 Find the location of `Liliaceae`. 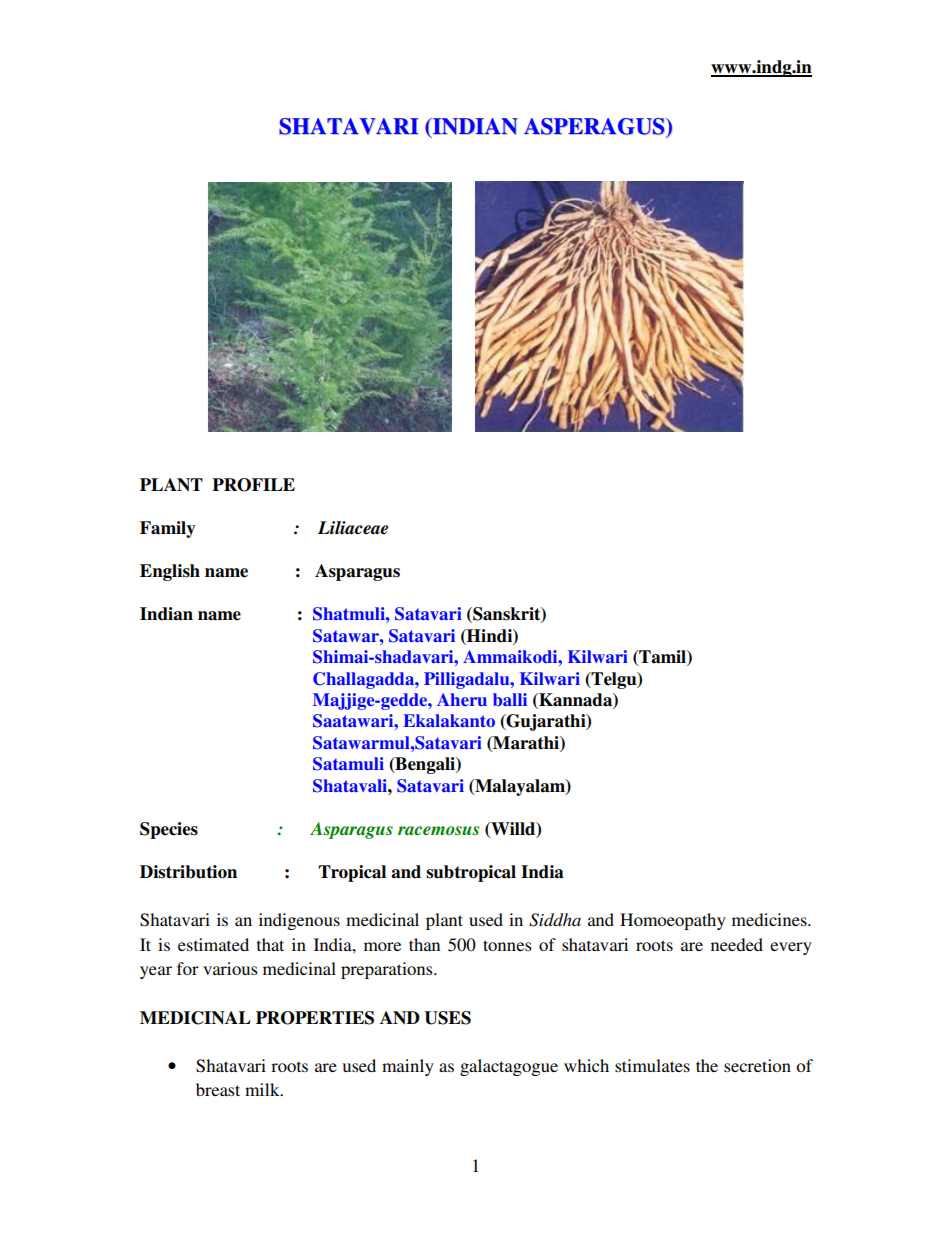

Liliaceae is located at coordinates (353, 528).
